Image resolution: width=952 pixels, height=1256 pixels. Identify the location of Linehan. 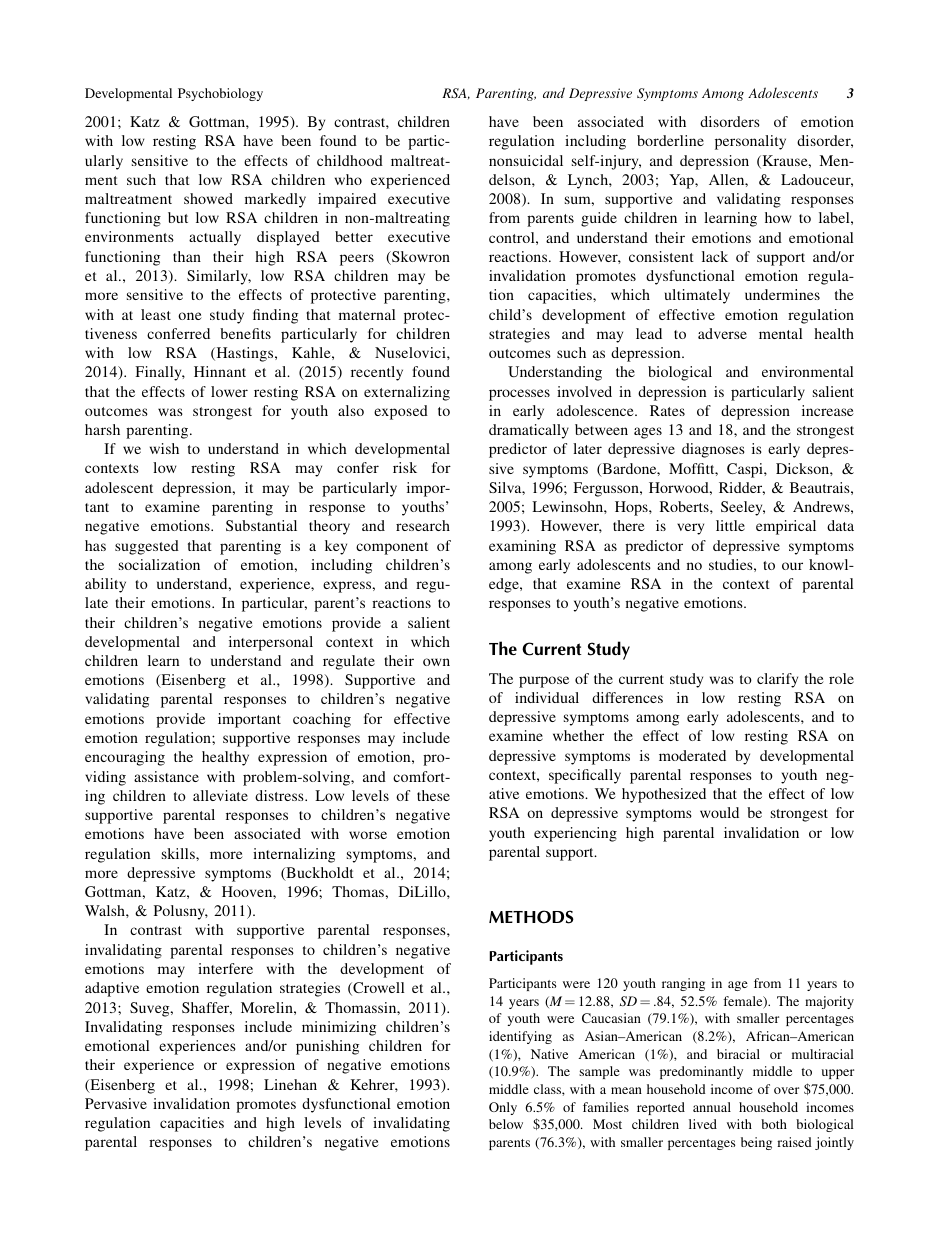
(290, 1084).
